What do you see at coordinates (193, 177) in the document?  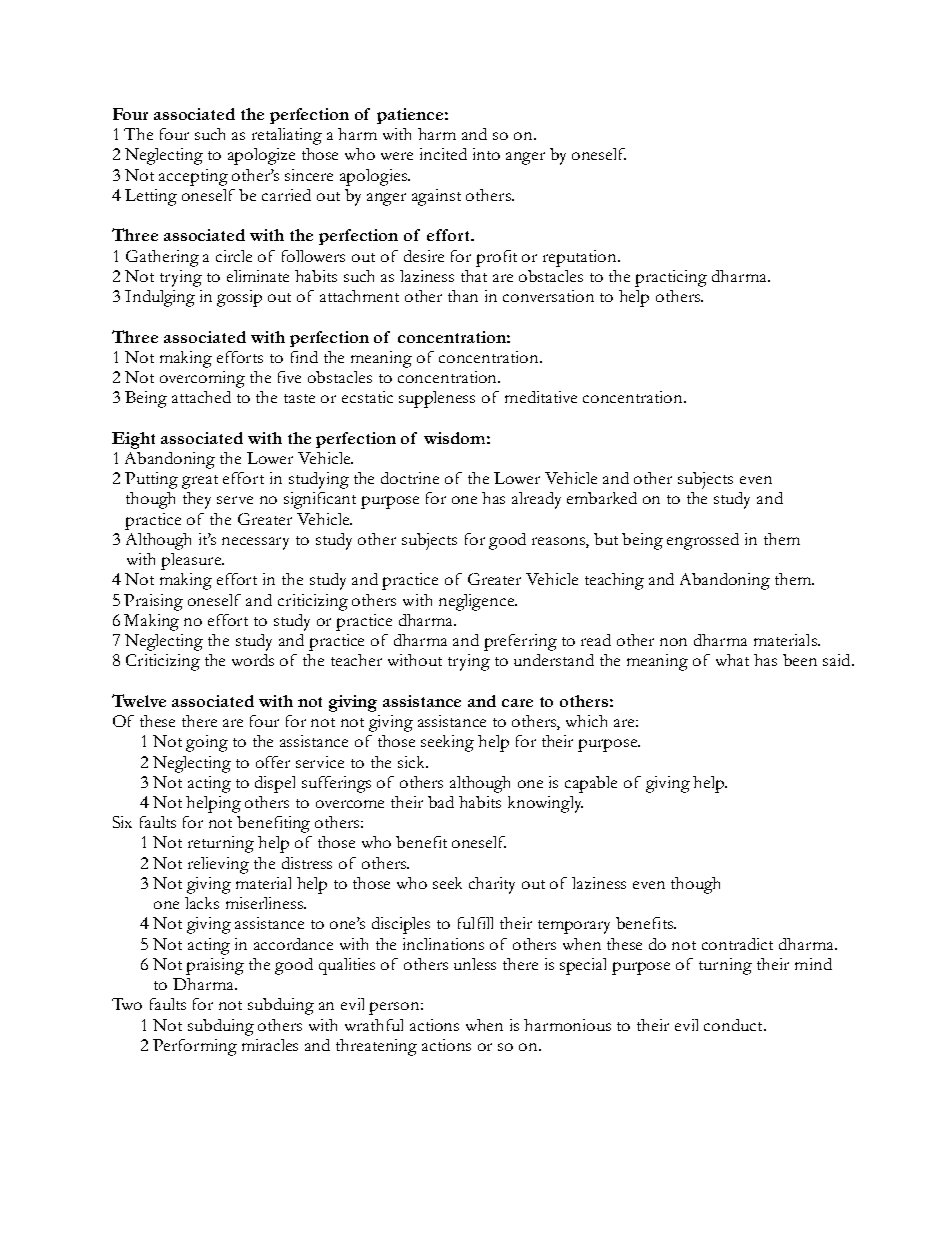 I see `accepting` at bounding box center [193, 177].
